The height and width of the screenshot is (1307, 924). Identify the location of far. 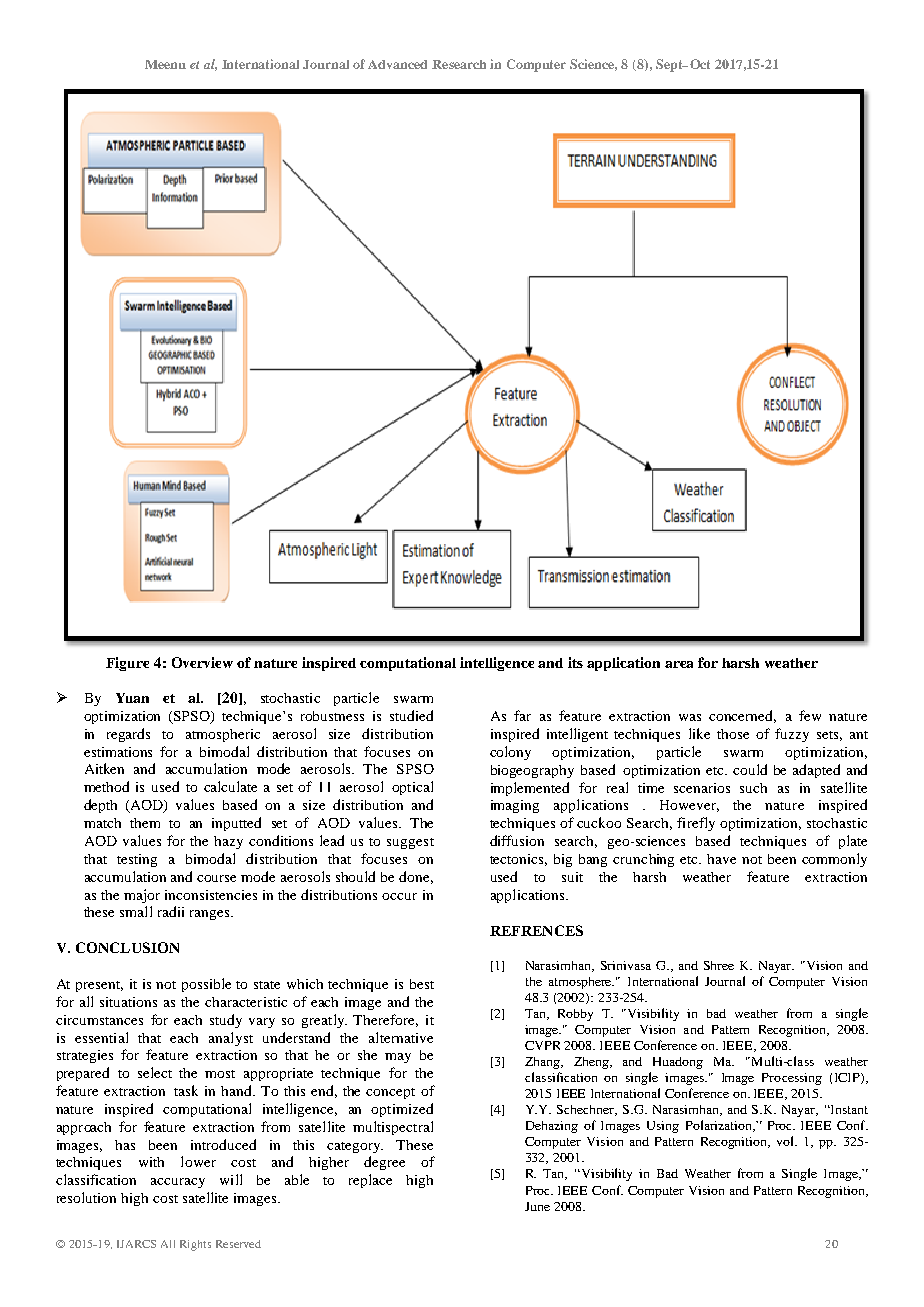
(522, 715).
